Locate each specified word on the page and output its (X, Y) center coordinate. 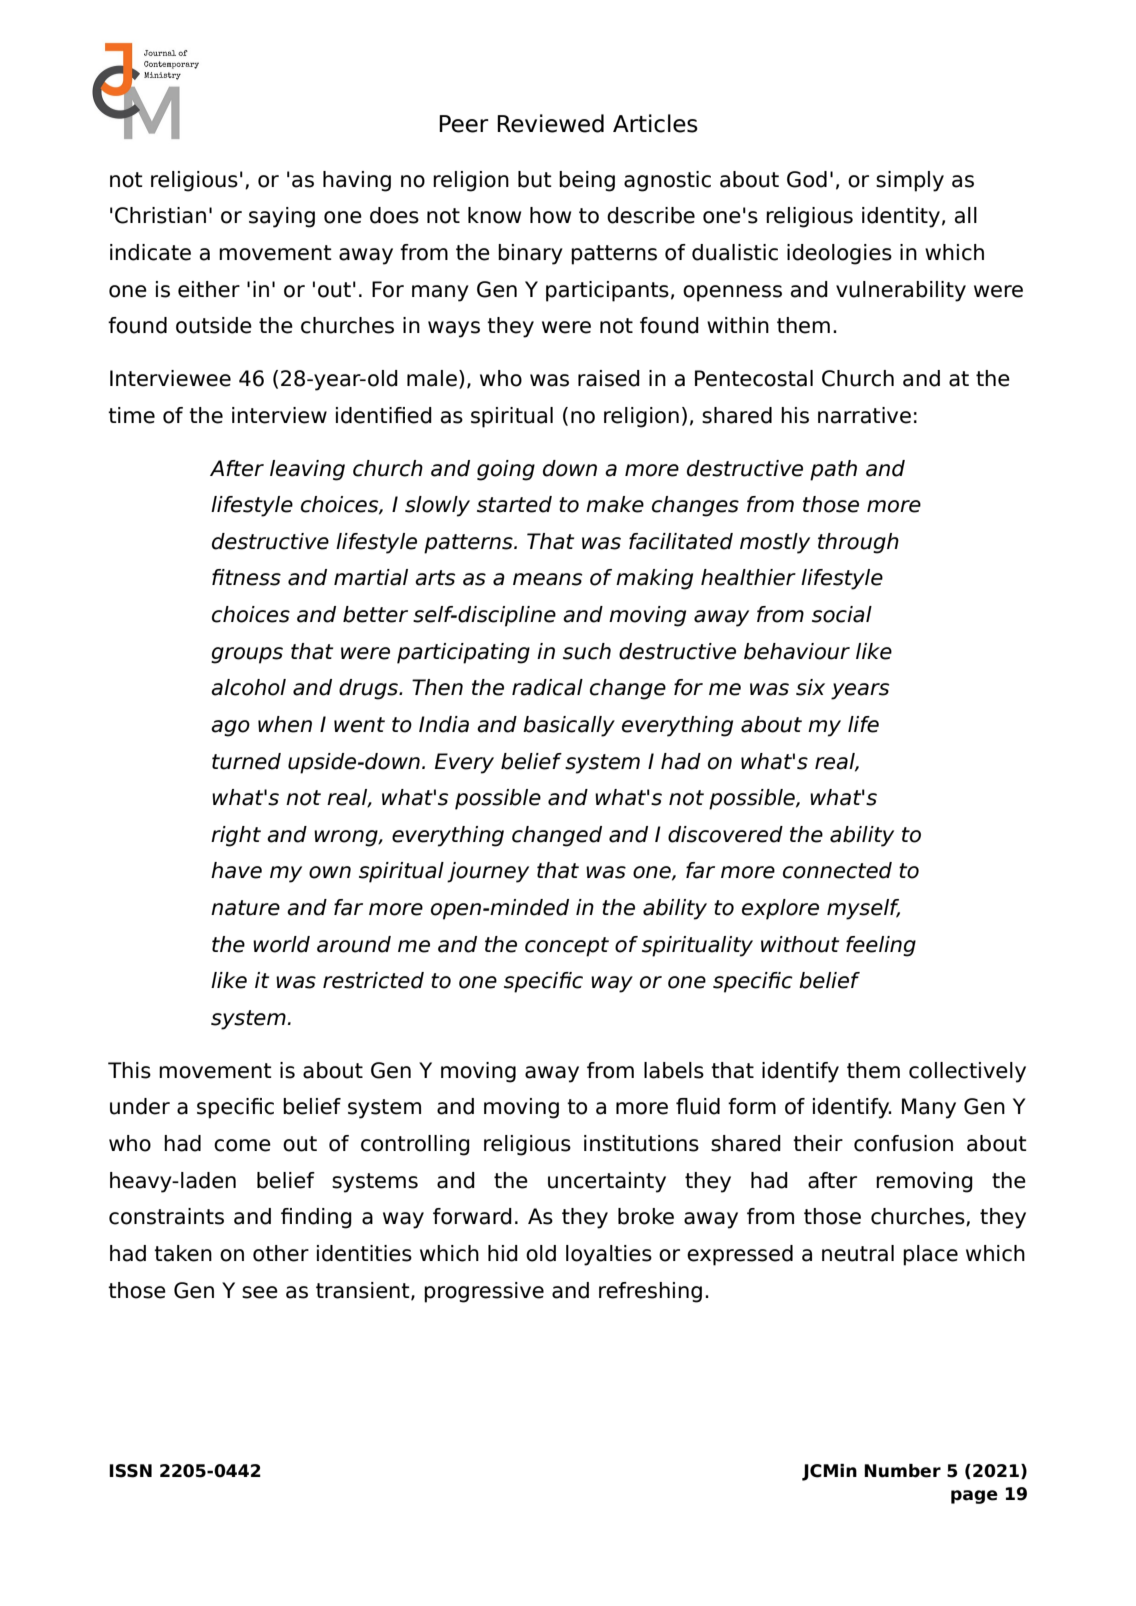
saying (282, 217)
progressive (484, 1292)
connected (837, 870)
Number (902, 1471)
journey (488, 872)
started (514, 504)
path (833, 470)
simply (910, 181)
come (242, 1145)
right (236, 836)
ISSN (130, 1471)
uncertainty (607, 1182)
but (535, 179)
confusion (903, 1143)
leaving (307, 470)
